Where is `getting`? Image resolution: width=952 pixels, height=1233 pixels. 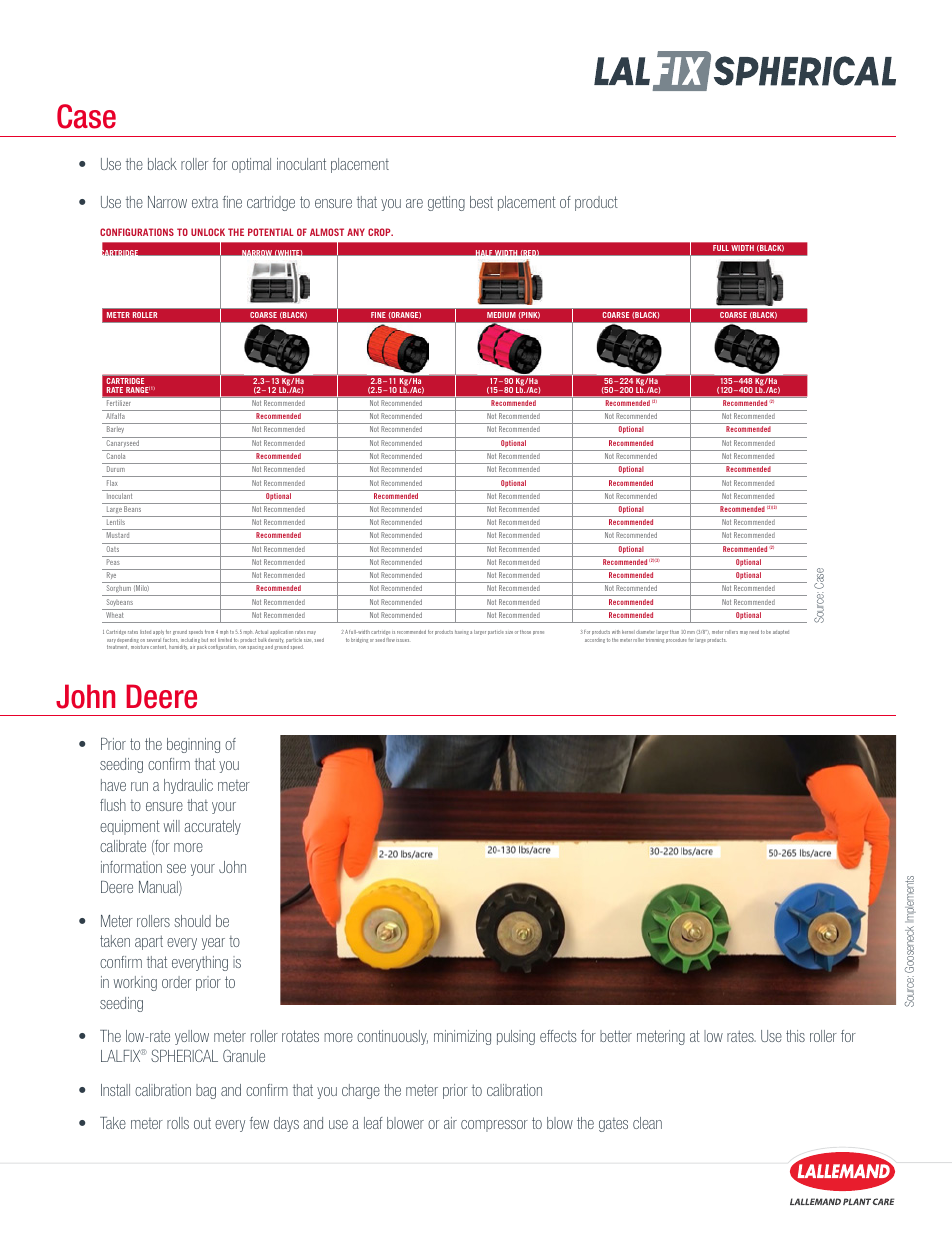 getting is located at coordinates (446, 203).
